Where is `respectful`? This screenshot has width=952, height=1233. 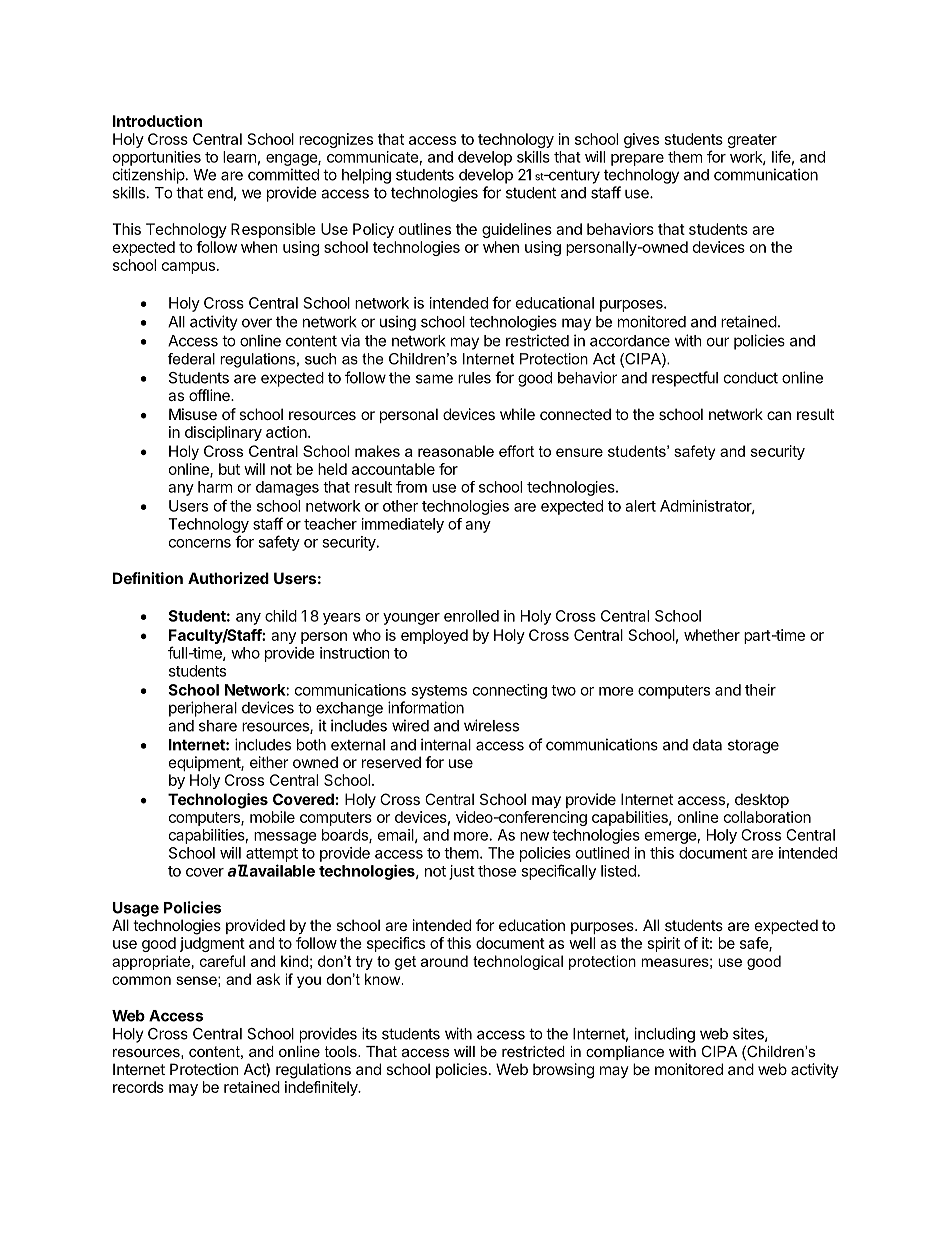 respectful is located at coordinates (685, 379).
